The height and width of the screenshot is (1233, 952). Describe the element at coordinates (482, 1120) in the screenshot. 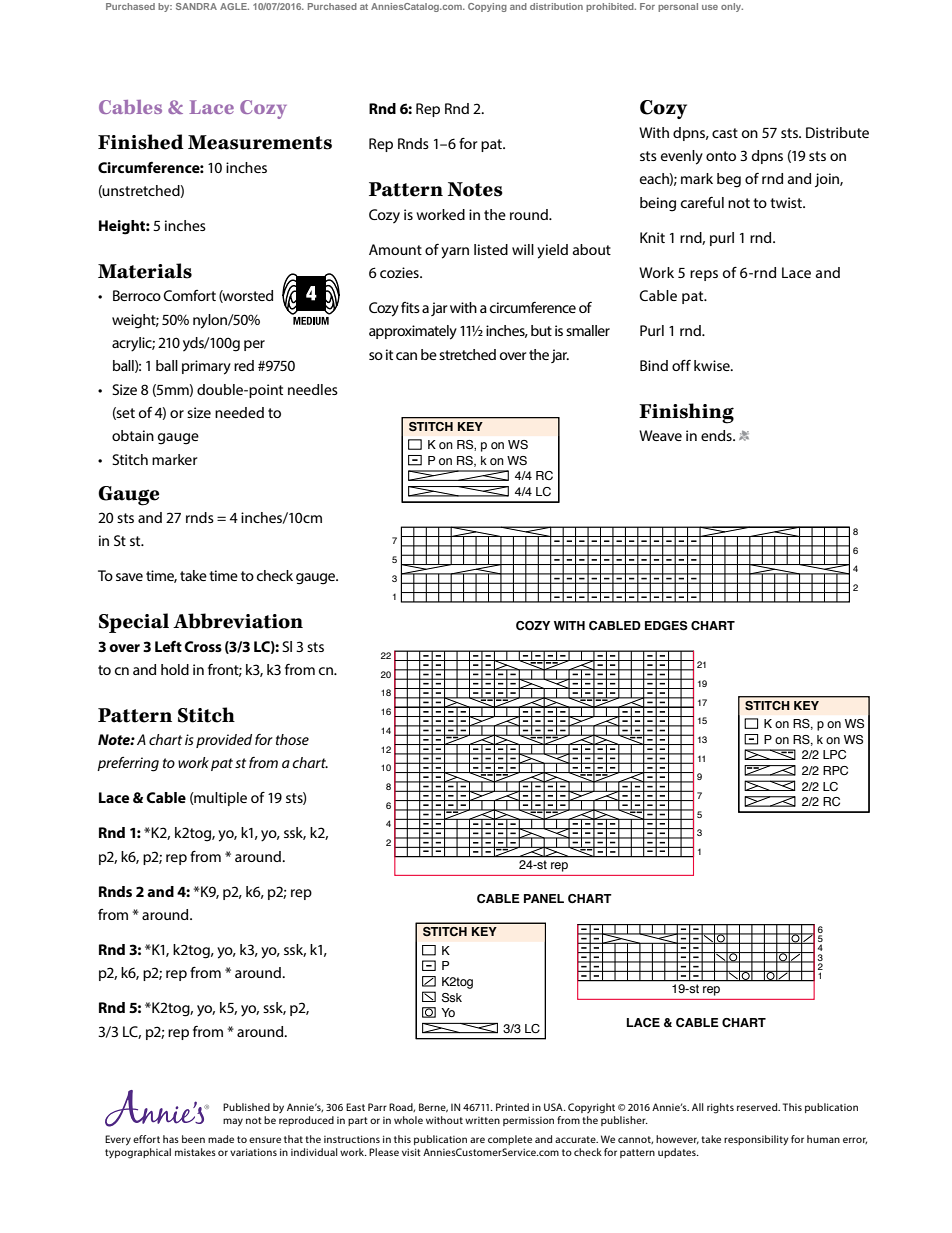

I see `written` at that location.
